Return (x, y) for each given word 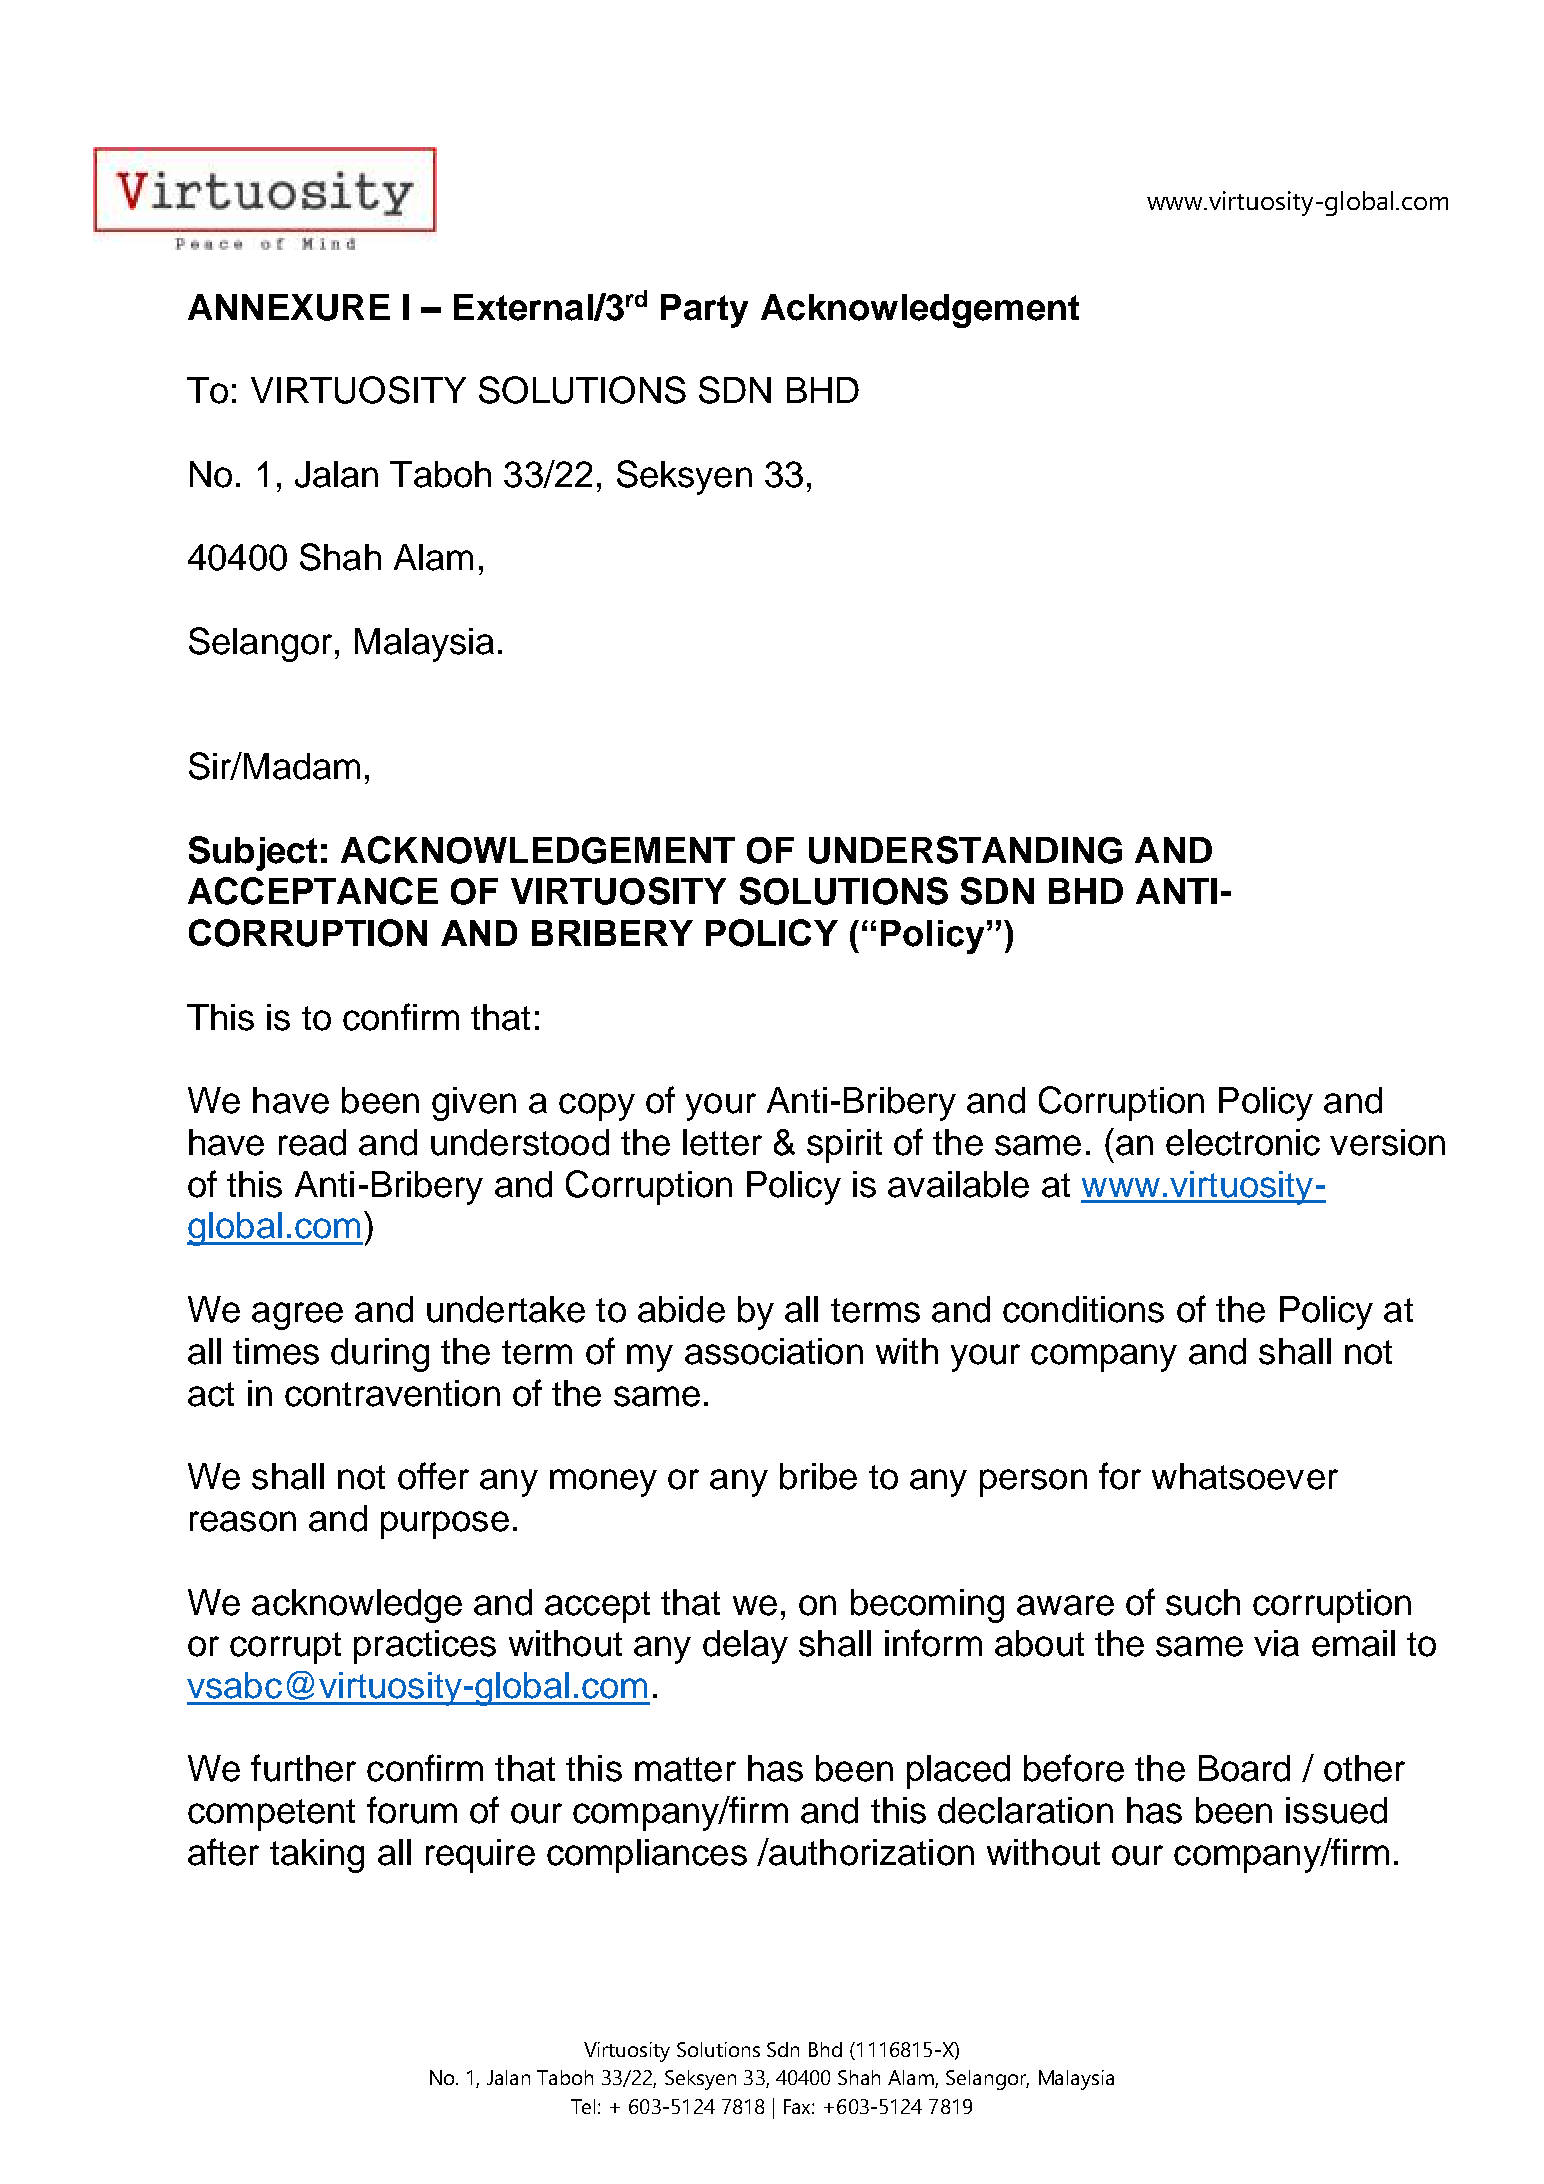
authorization (870, 1852)
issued (1336, 1810)
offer (433, 1476)
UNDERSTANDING (965, 850)
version (1387, 1142)
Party (704, 311)
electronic (1243, 1142)
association (774, 1351)
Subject (253, 853)
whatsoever (1245, 1476)
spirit (844, 1146)
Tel (585, 2106)
